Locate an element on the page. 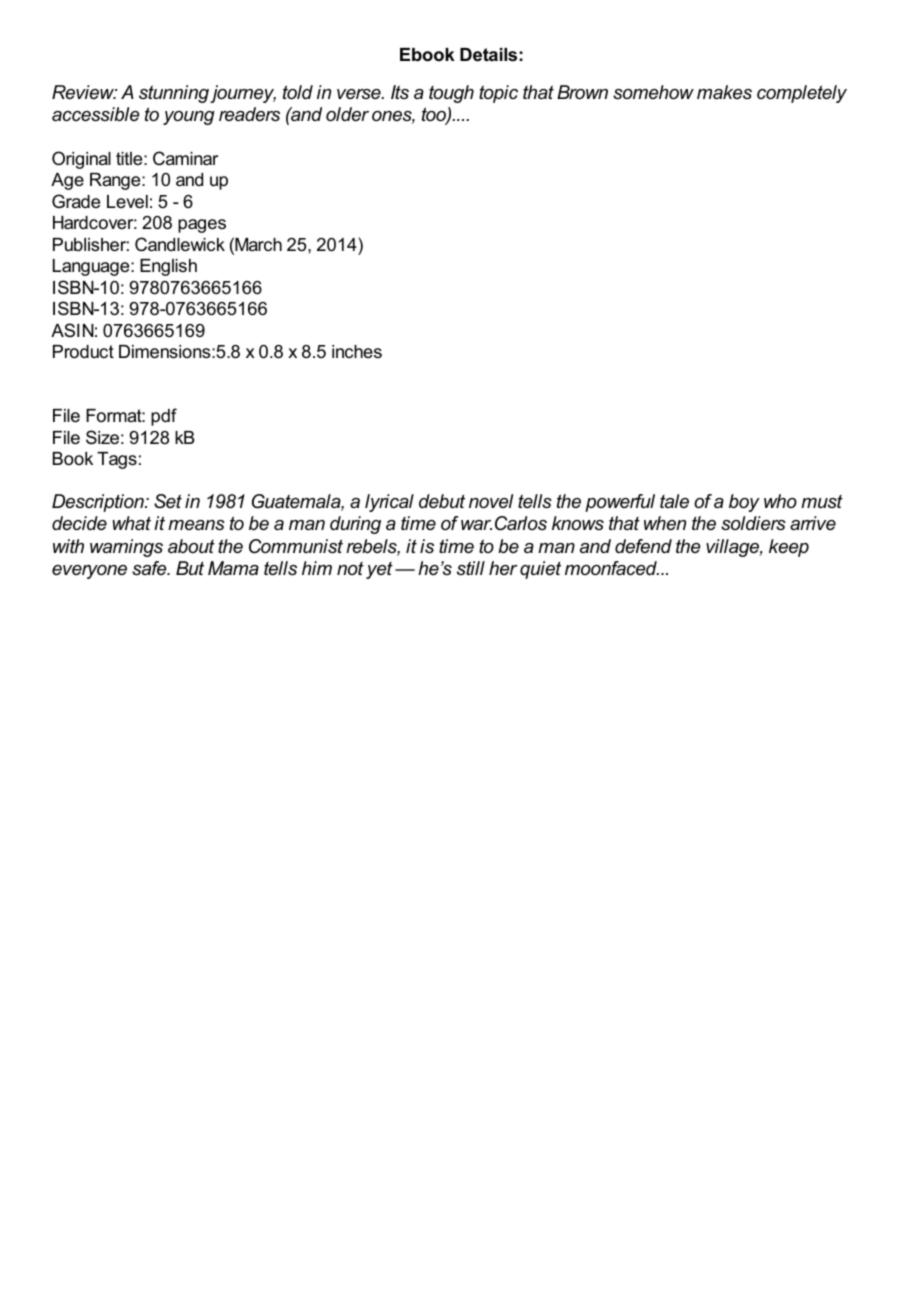  stunning is located at coordinates (174, 94).
